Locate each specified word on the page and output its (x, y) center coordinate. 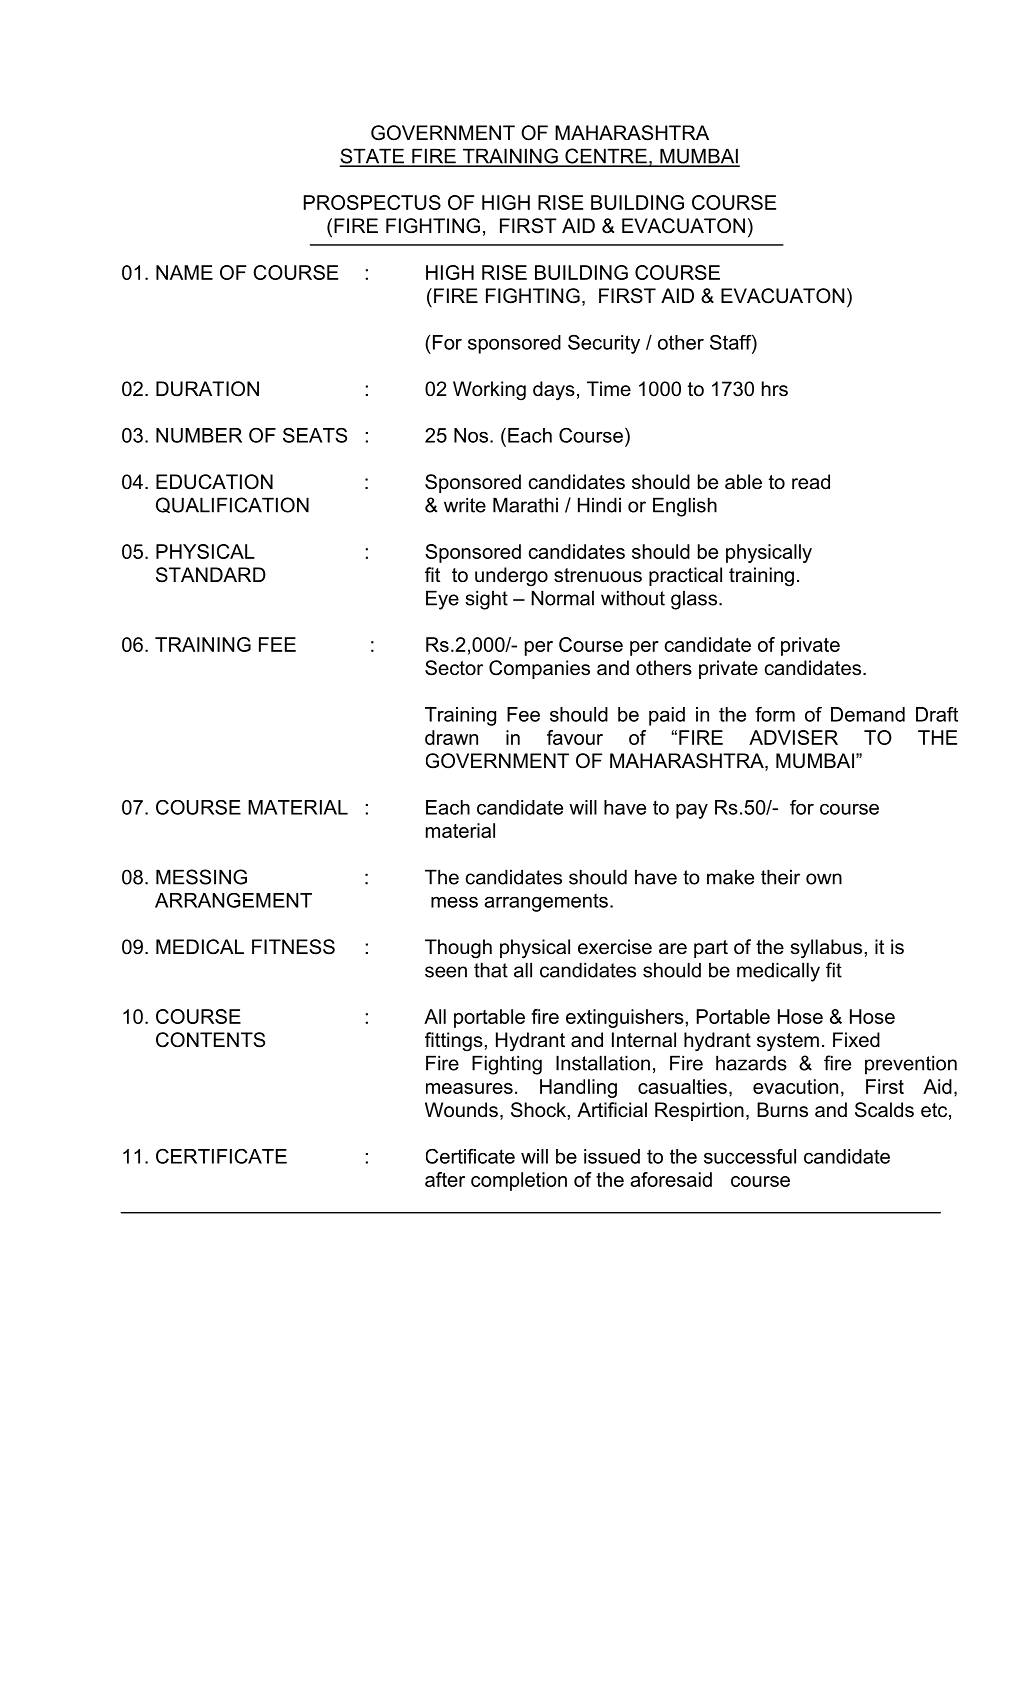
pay (692, 811)
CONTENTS (210, 1040)
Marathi (525, 505)
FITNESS (293, 947)
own (824, 879)
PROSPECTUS (372, 202)
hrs (775, 389)
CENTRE (606, 157)
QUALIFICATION (232, 505)
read (811, 482)
